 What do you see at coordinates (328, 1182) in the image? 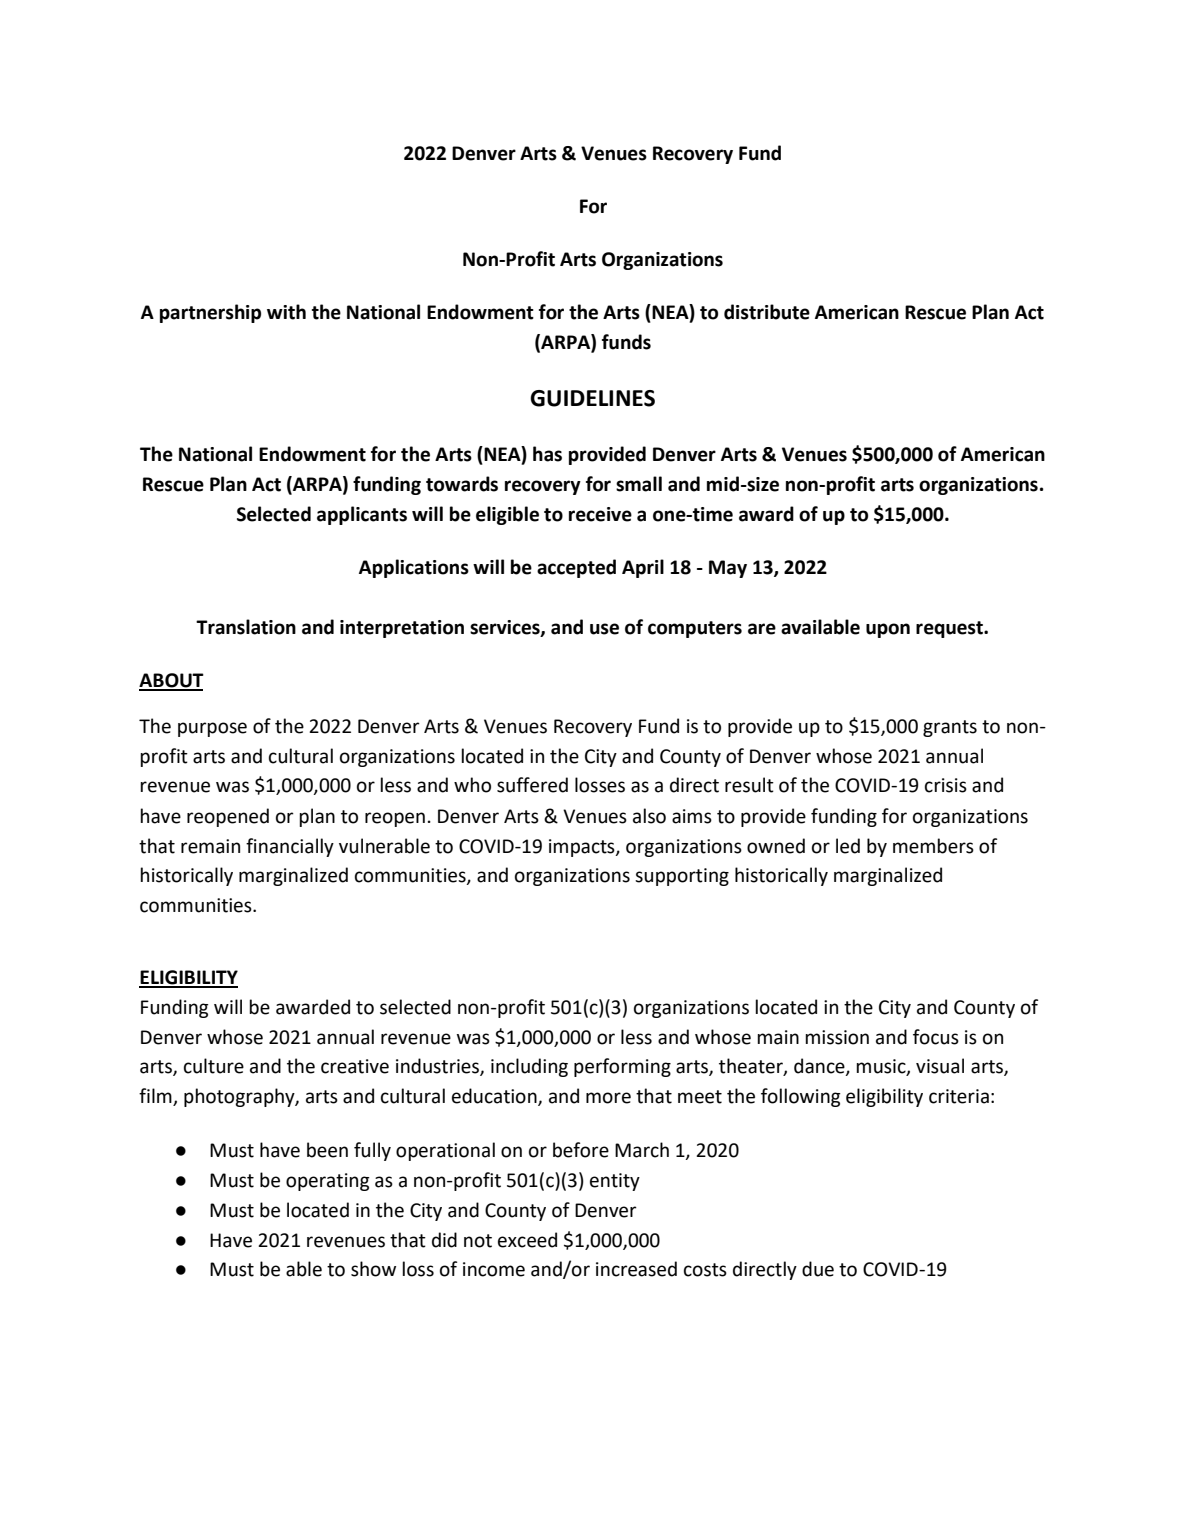
I see `operating` at bounding box center [328, 1182].
